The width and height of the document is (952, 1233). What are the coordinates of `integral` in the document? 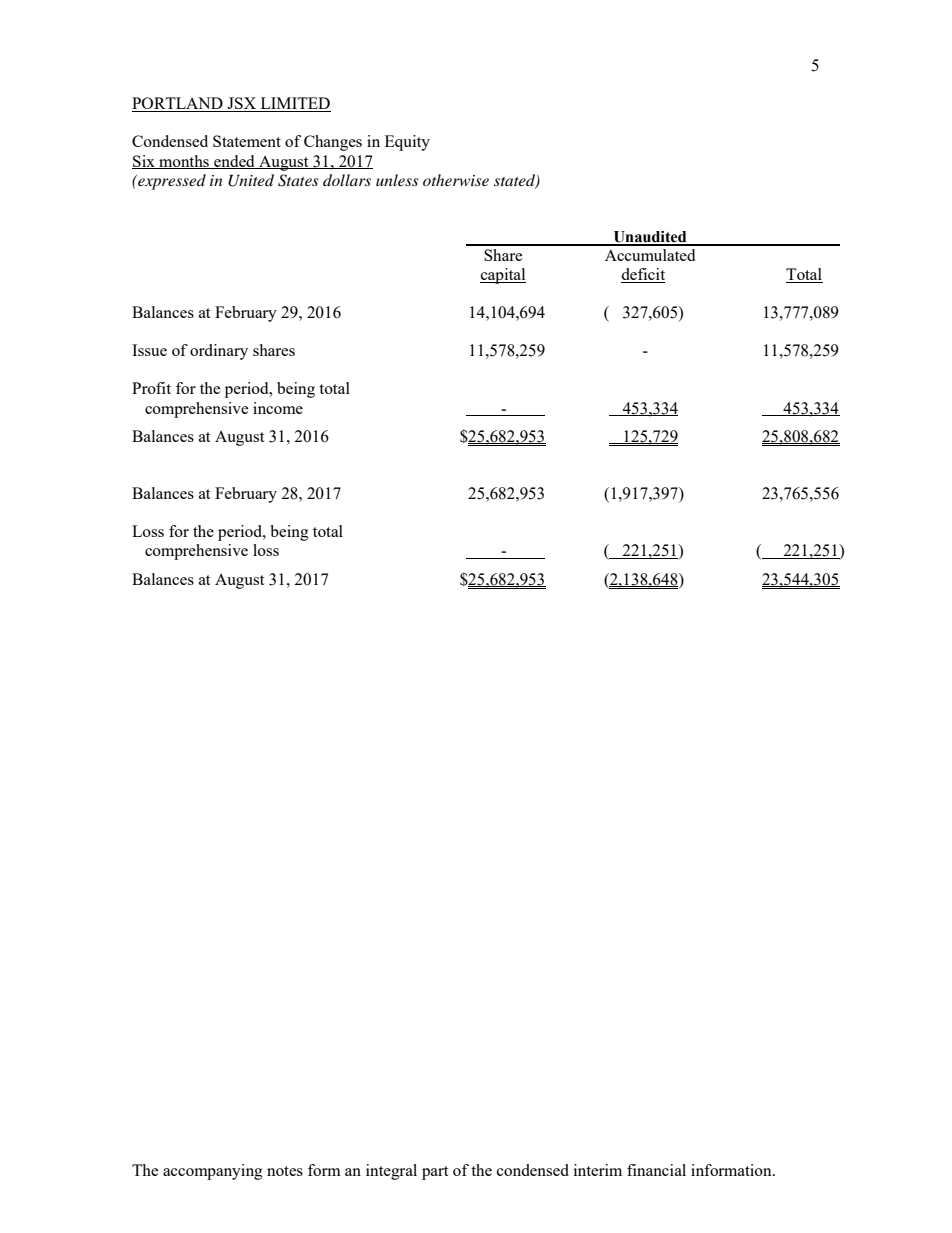 It's located at (391, 1172).
